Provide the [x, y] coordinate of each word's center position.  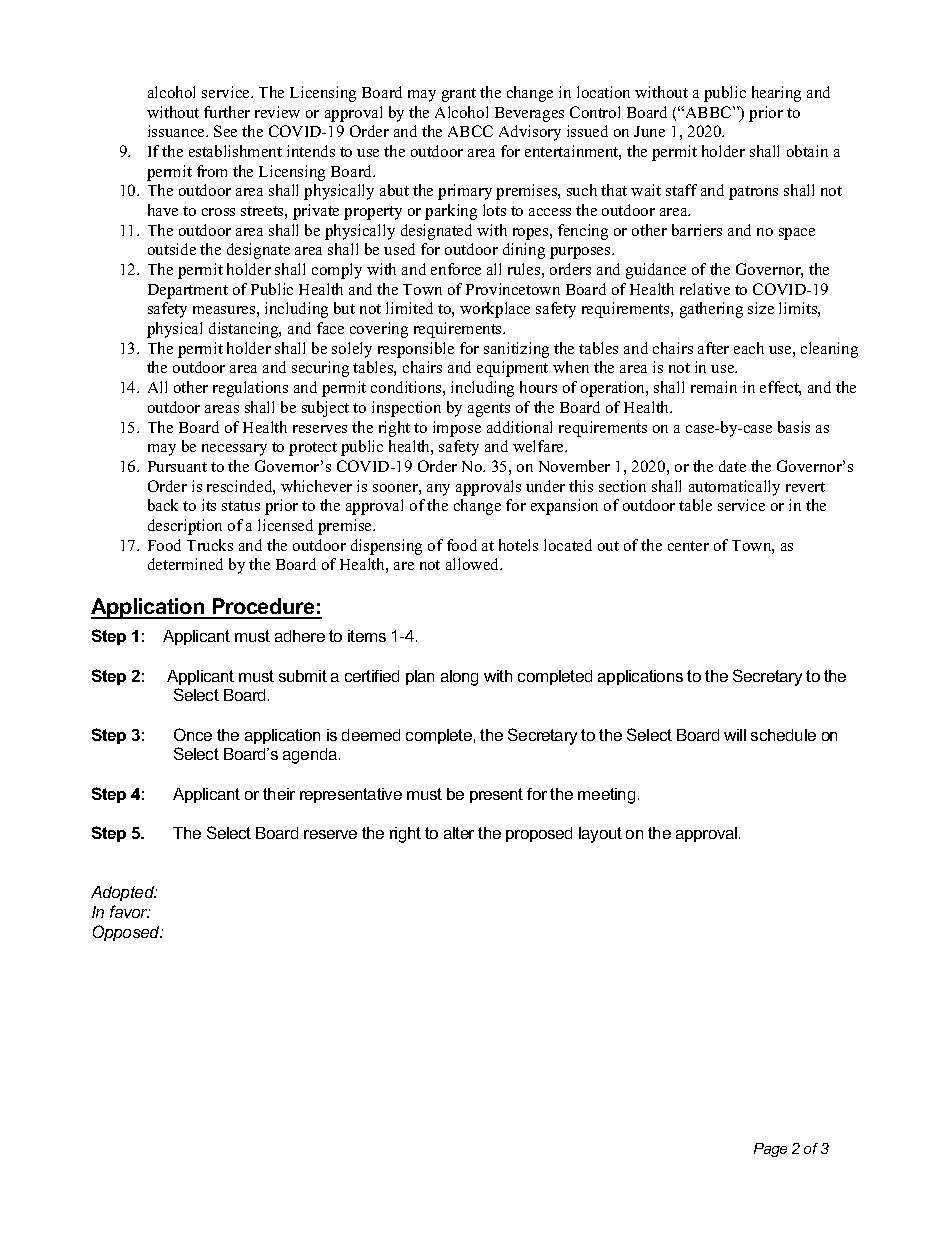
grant [459, 95]
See [225, 131]
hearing [776, 94]
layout [600, 835]
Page [770, 1150]
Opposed [127, 933]
